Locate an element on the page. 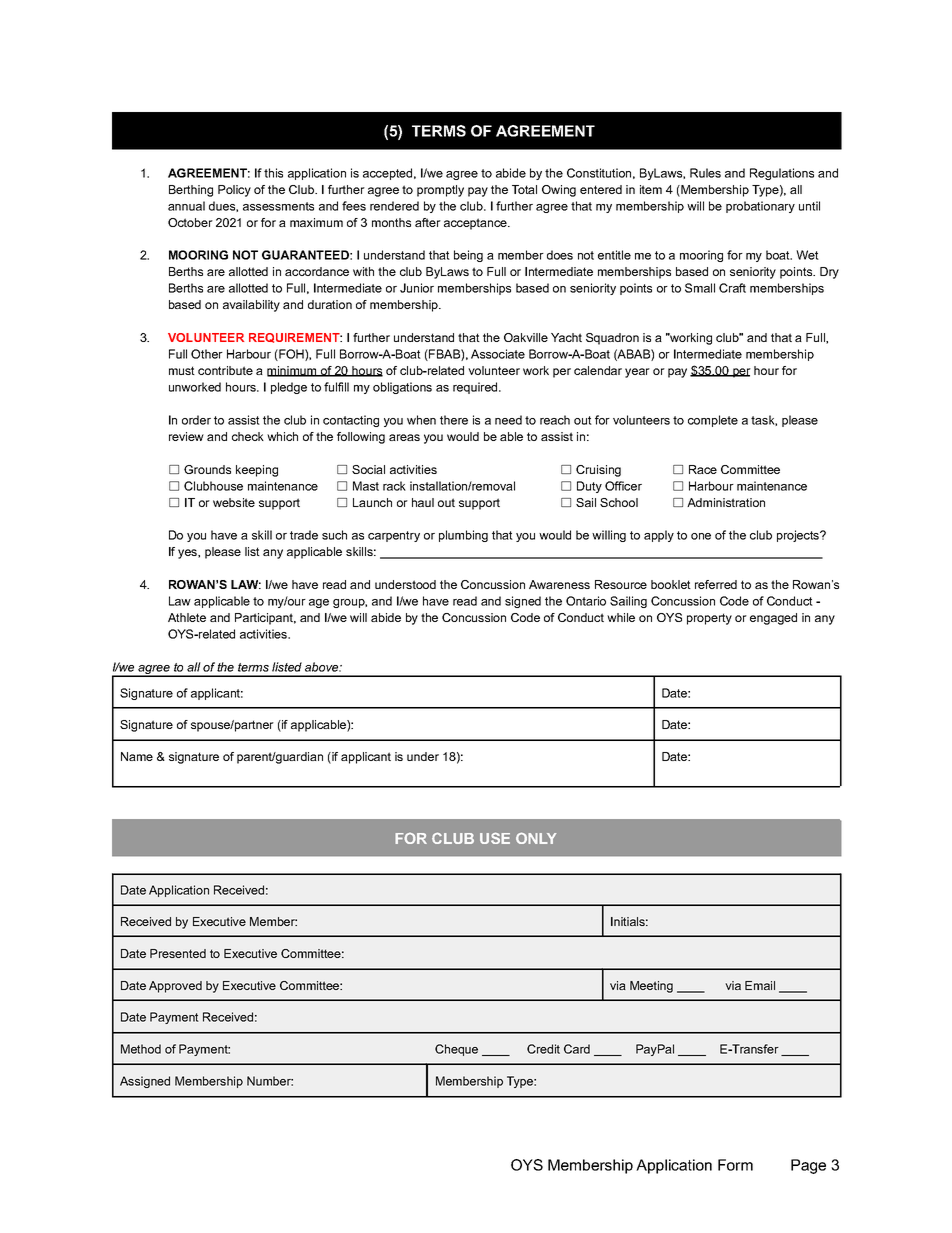  Cheque is located at coordinates (456, 1050).
